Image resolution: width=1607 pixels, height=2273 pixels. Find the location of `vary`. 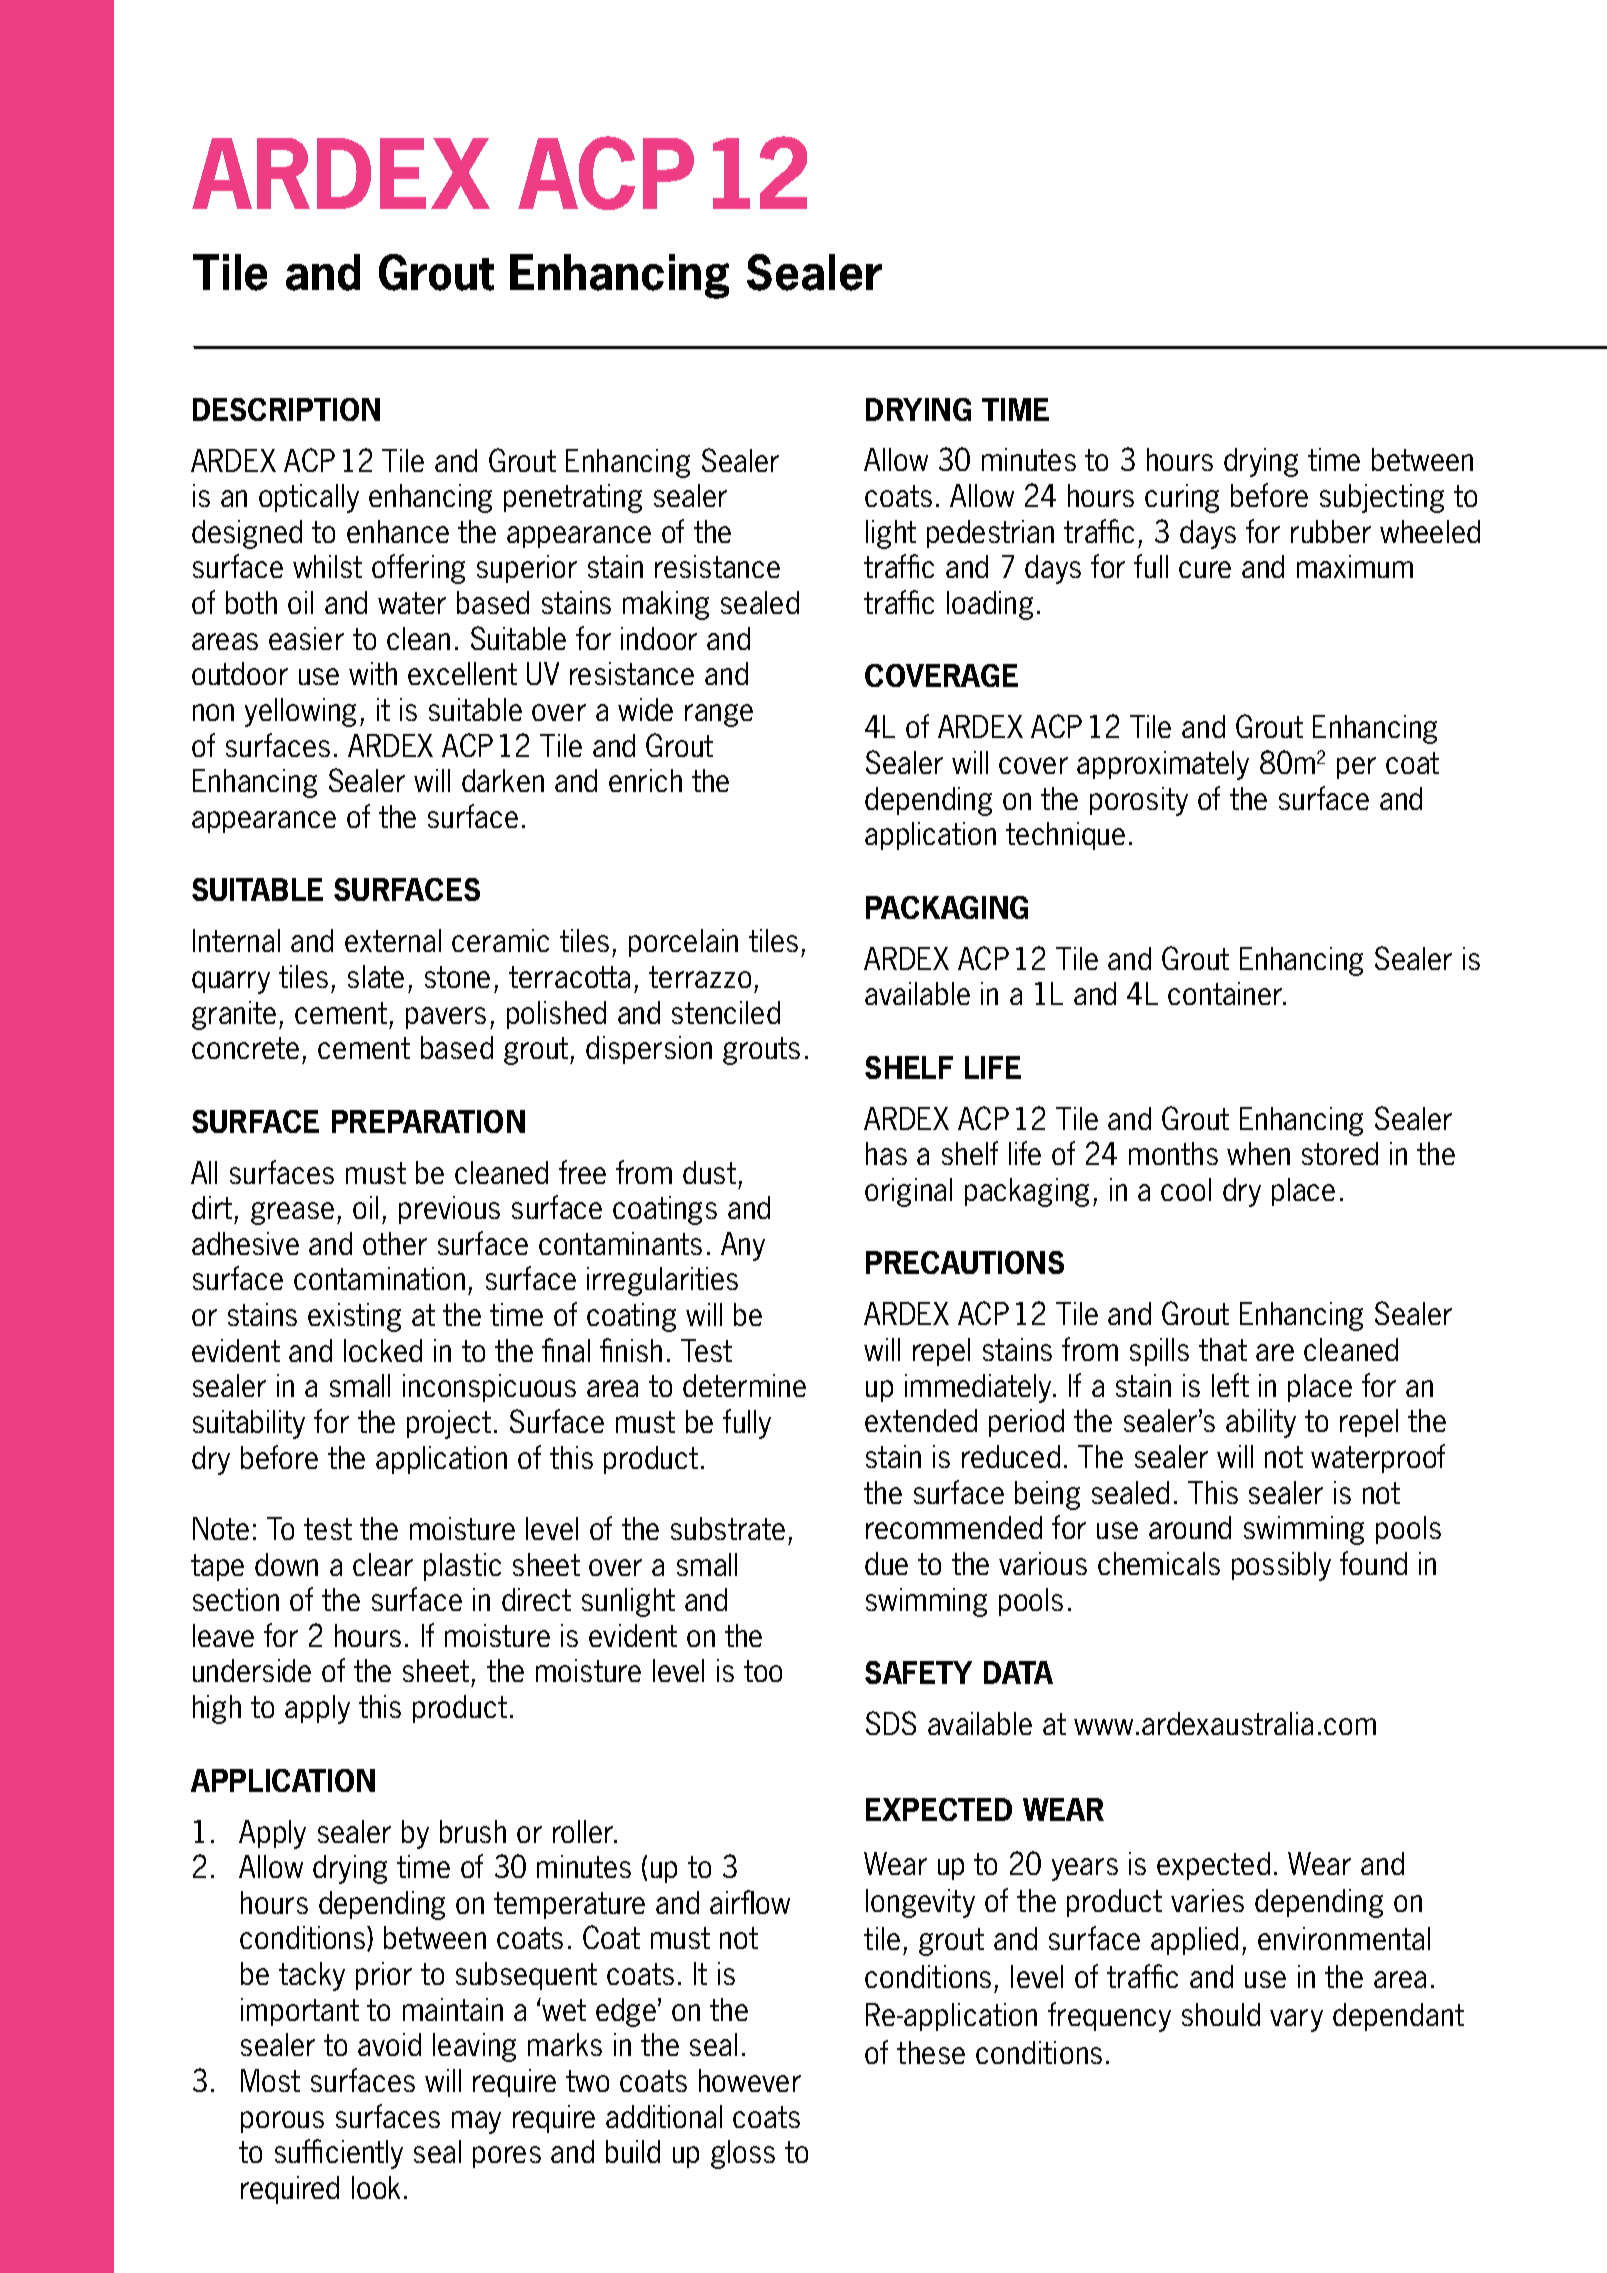

vary is located at coordinates (1296, 2020).
